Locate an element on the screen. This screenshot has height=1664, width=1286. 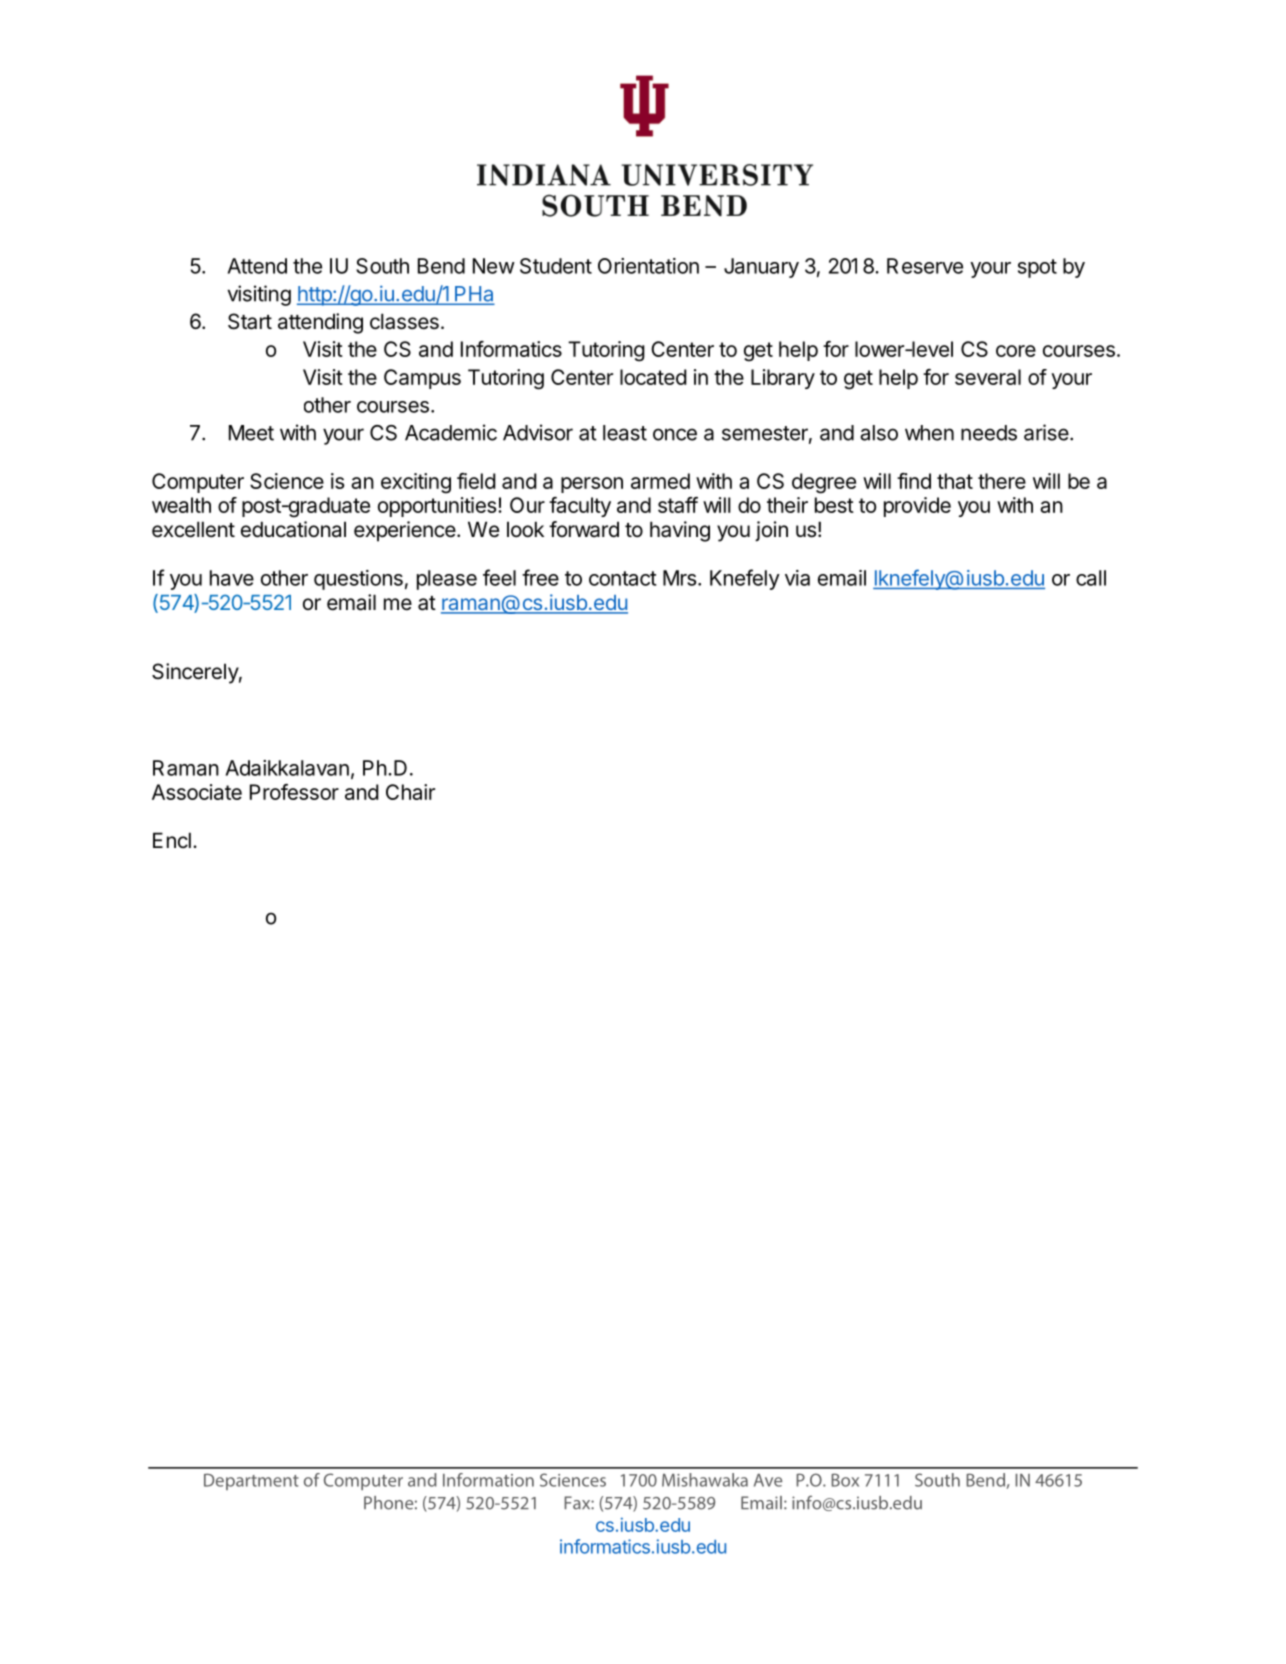
Box is located at coordinates (845, 1480).
